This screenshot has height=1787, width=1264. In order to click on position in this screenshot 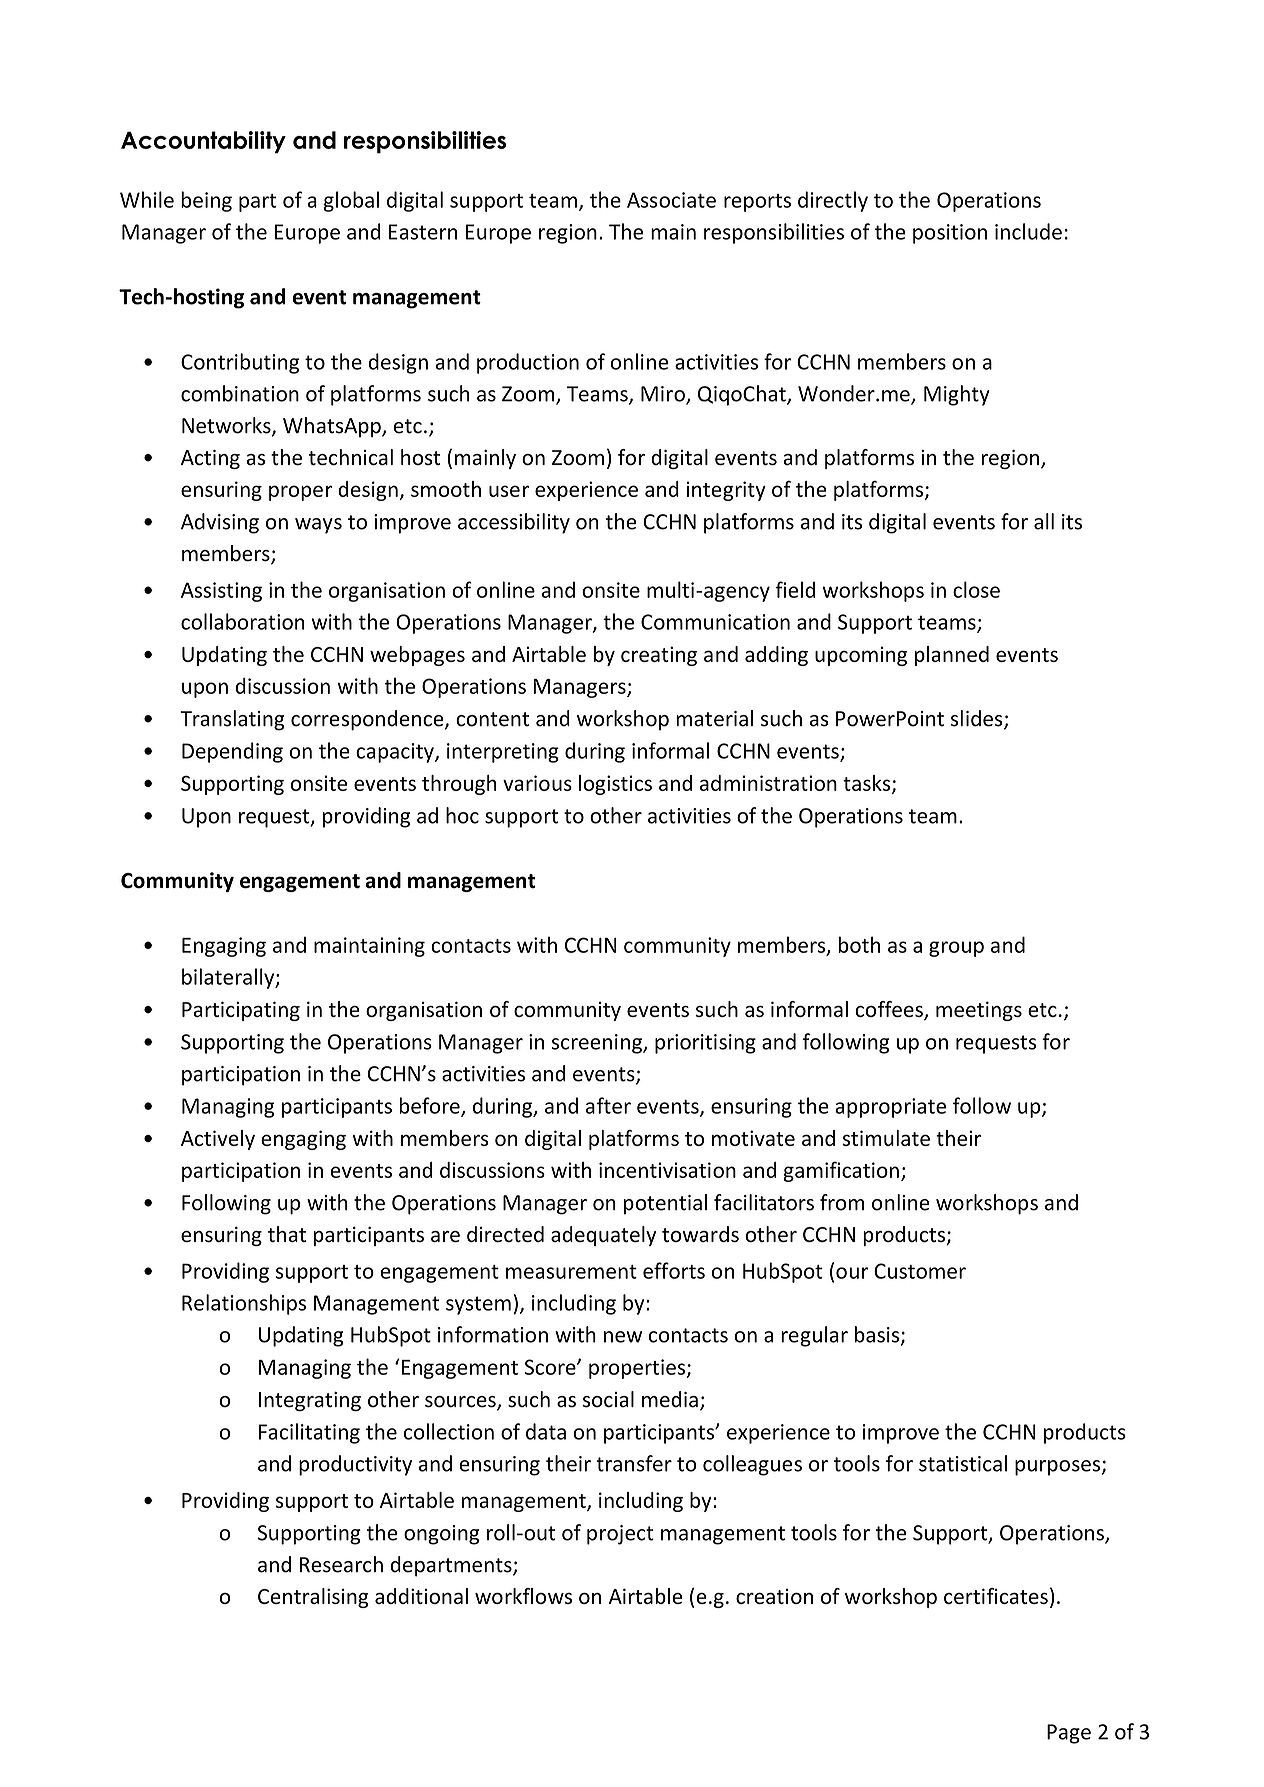, I will do `click(950, 234)`.
